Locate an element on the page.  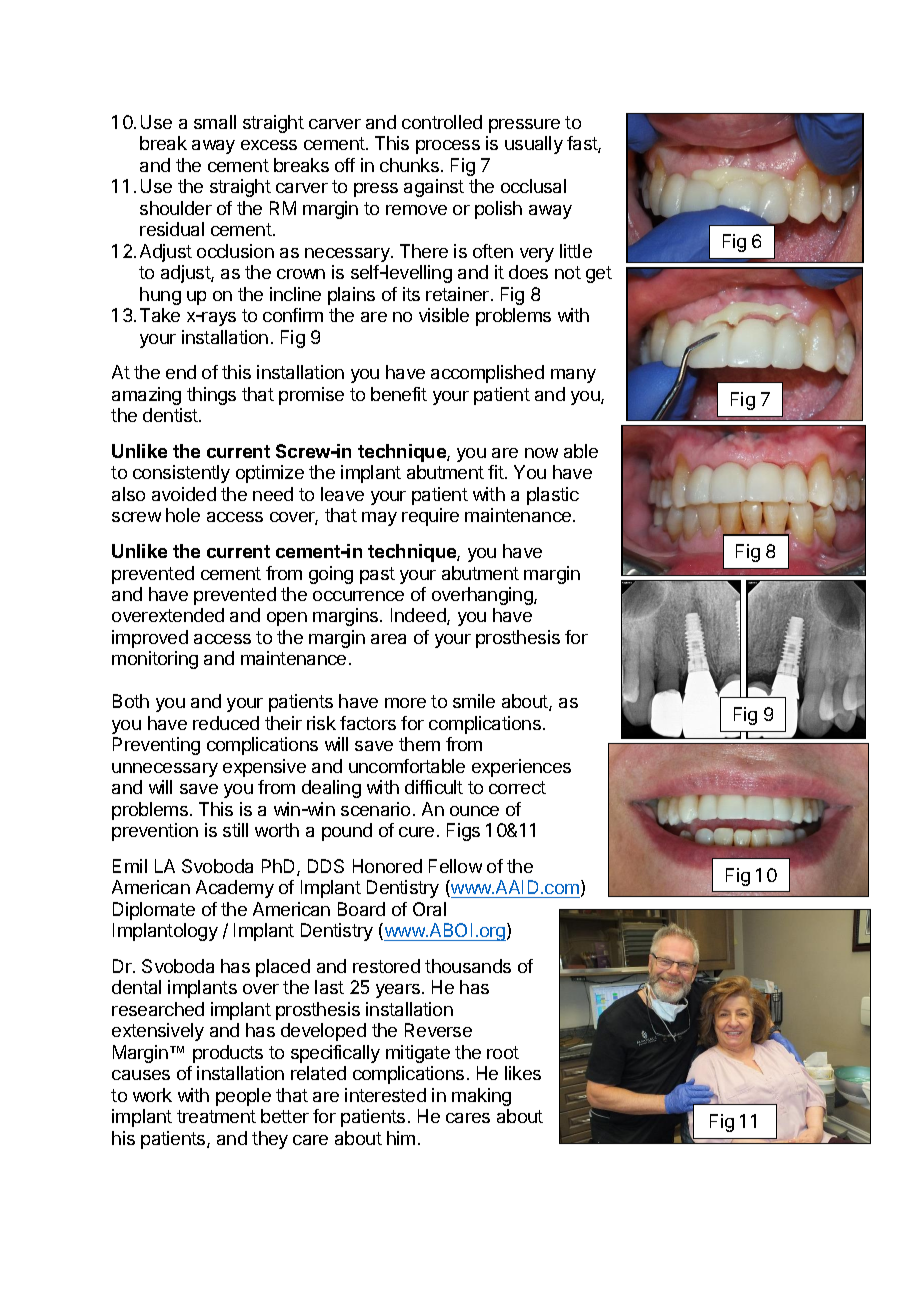
treatment is located at coordinates (216, 1116).
